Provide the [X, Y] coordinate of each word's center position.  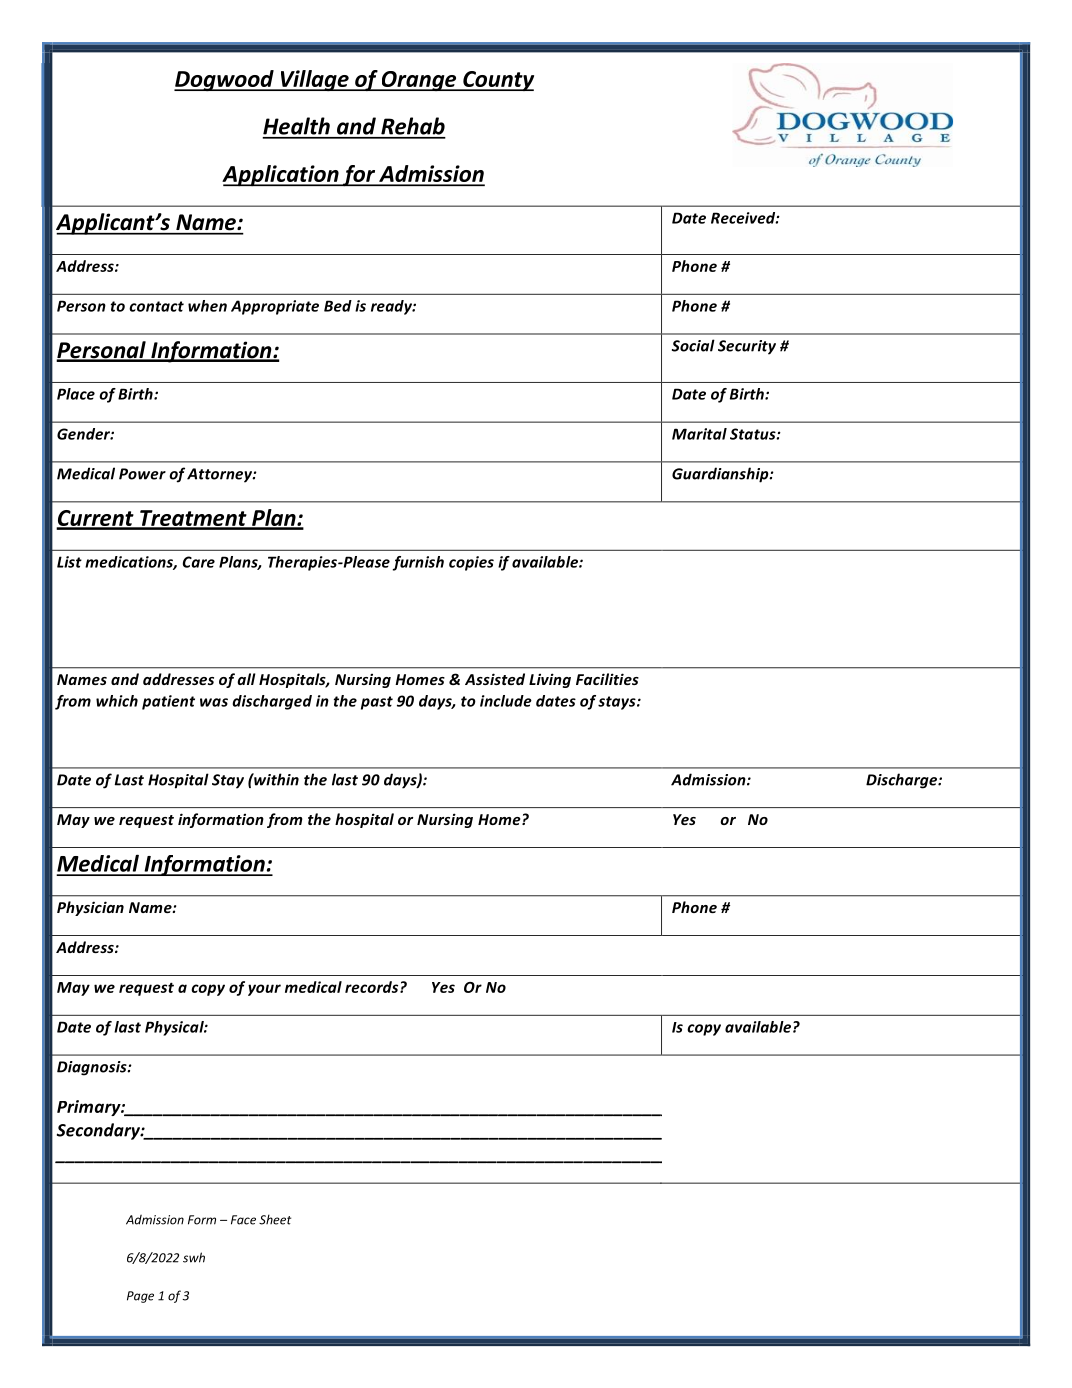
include [506, 701]
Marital [699, 434]
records [373, 987]
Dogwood [225, 80]
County [497, 81]
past [377, 703]
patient [168, 702]
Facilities [607, 679]
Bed [338, 306]
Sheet [275, 1219]
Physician [90, 908]
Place [76, 394]
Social [693, 345]
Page [140, 1297]
